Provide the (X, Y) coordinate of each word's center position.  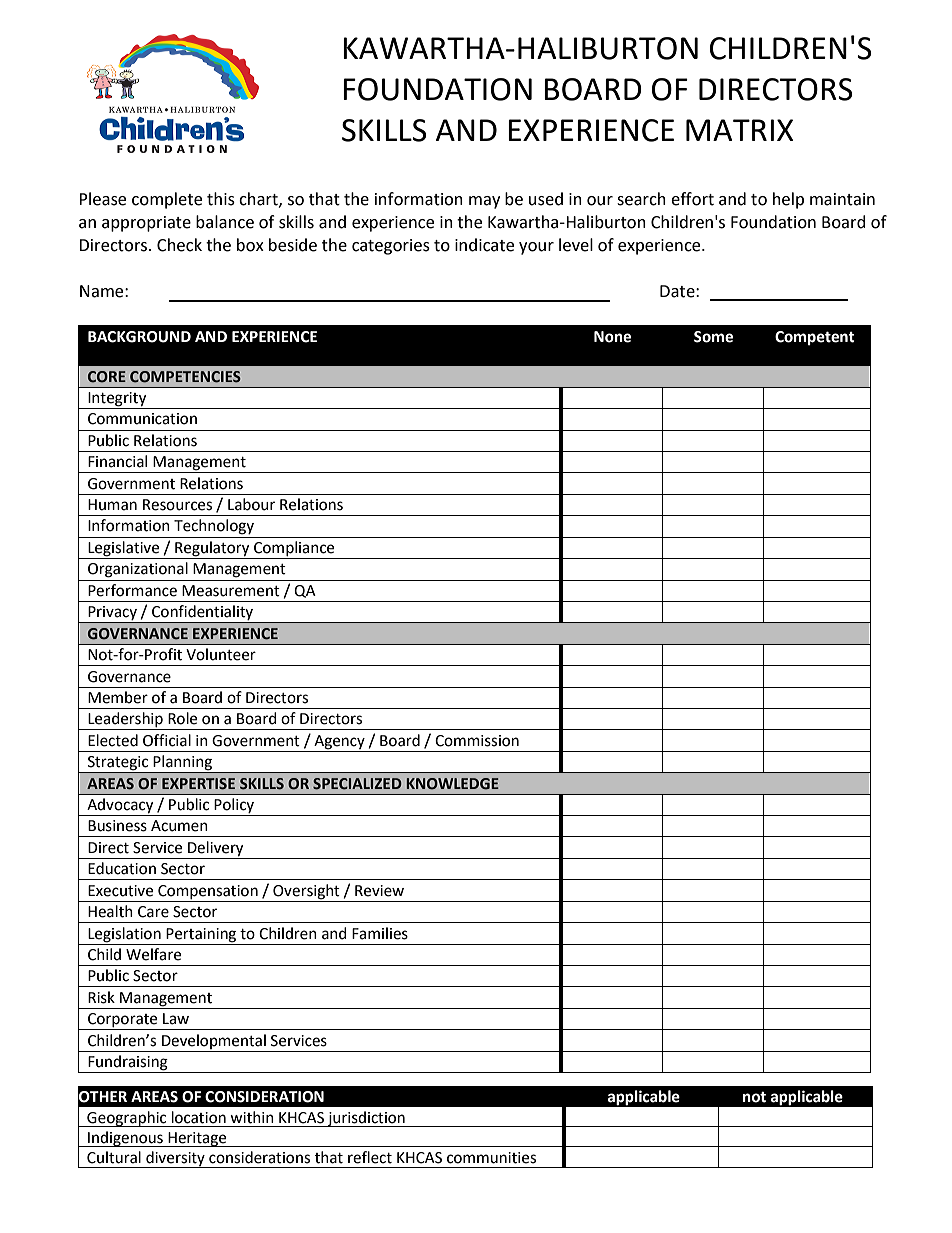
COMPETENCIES (185, 377)
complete (167, 200)
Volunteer (221, 654)
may (484, 202)
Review (379, 891)
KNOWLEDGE (453, 784)
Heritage (197, 1139)
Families (380, 933)
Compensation (208, 892)
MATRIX (740, 130)
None (612, 337)
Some (713, 337)
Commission (477, 741)
